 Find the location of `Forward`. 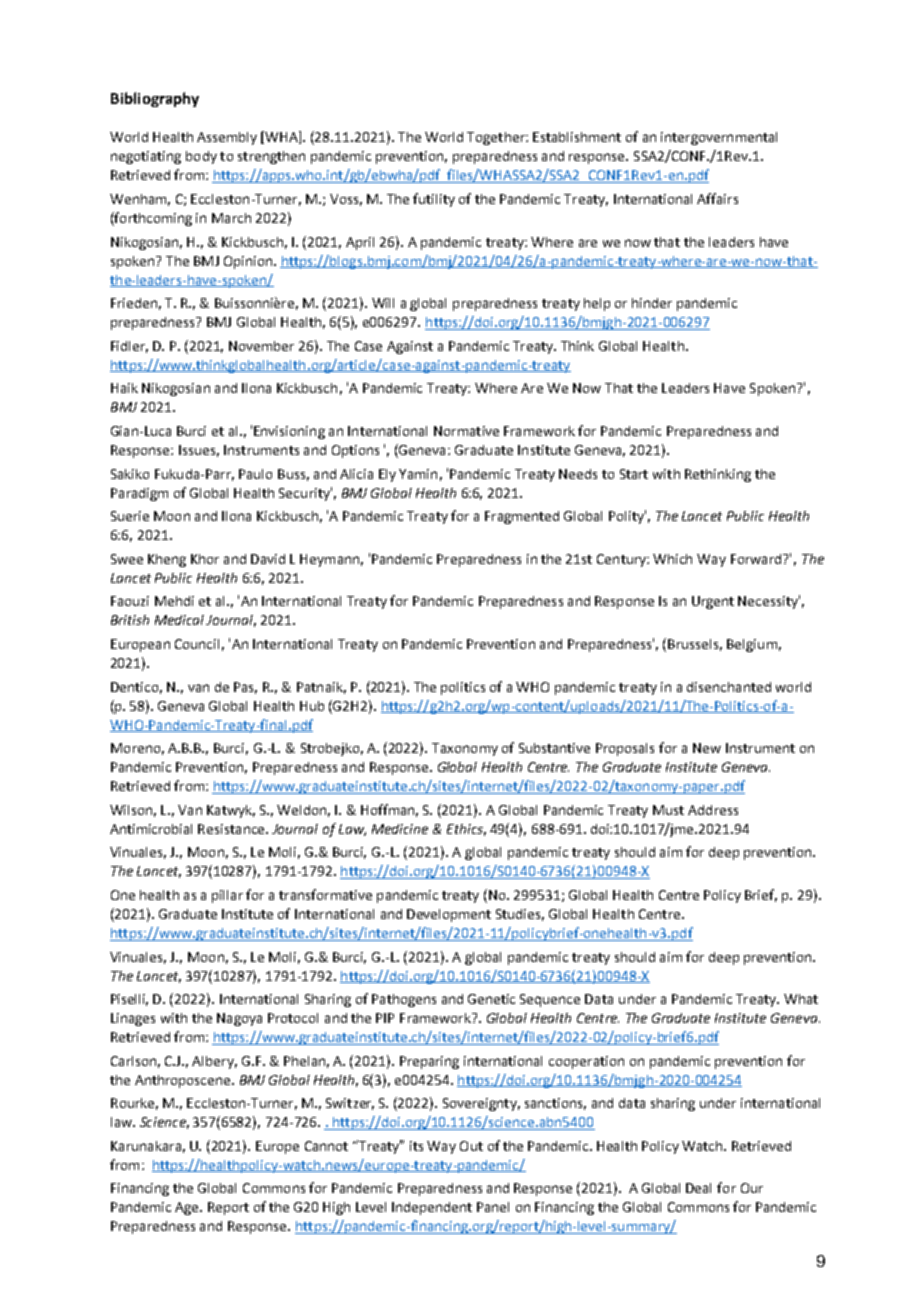

Forward is located at coordinates (756, 559).
